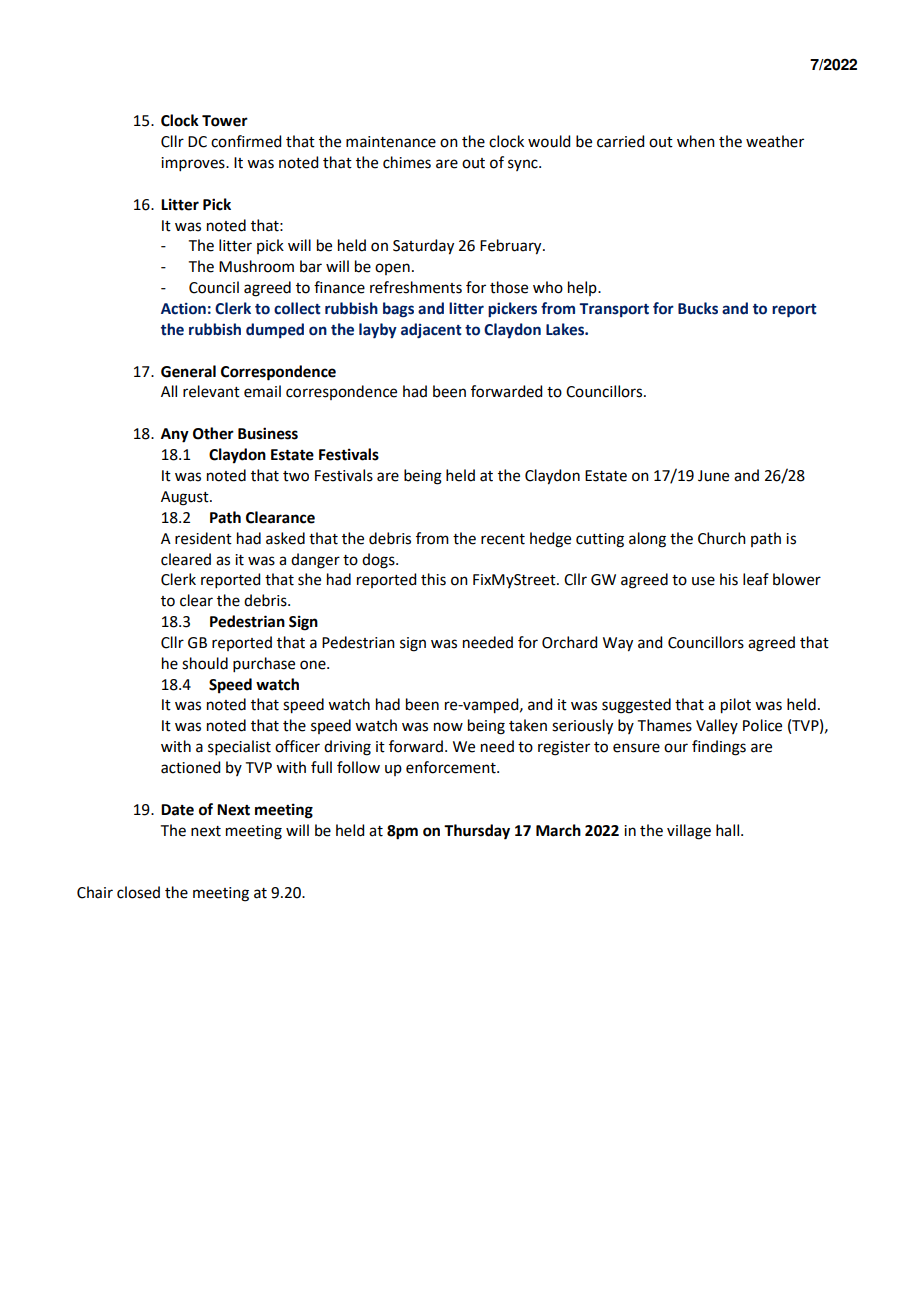  I want to click on Bucks, so click(698, 308).
